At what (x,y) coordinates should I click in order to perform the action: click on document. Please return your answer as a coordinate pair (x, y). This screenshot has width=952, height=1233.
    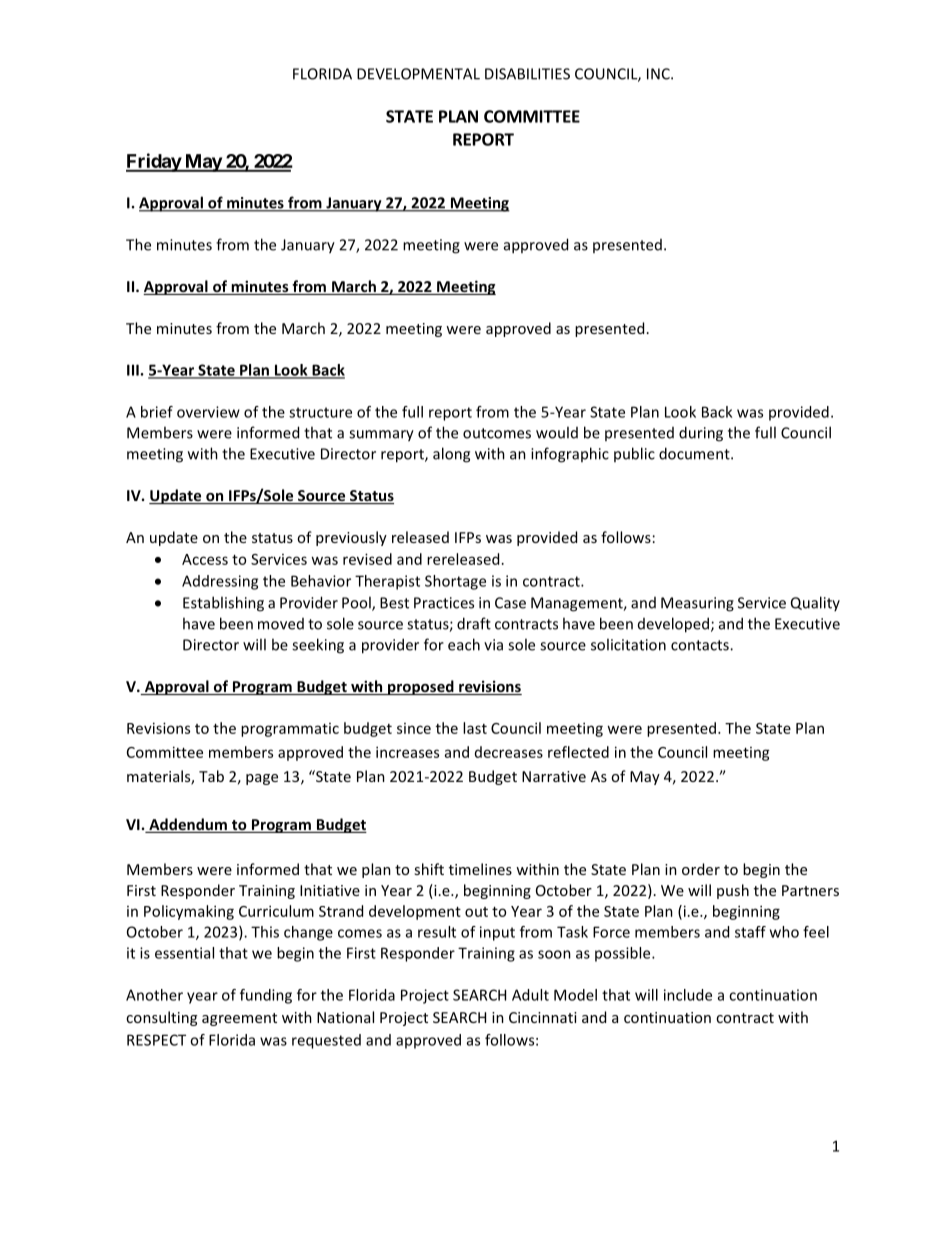
    Looking at the image, I should click on (695, 453).
